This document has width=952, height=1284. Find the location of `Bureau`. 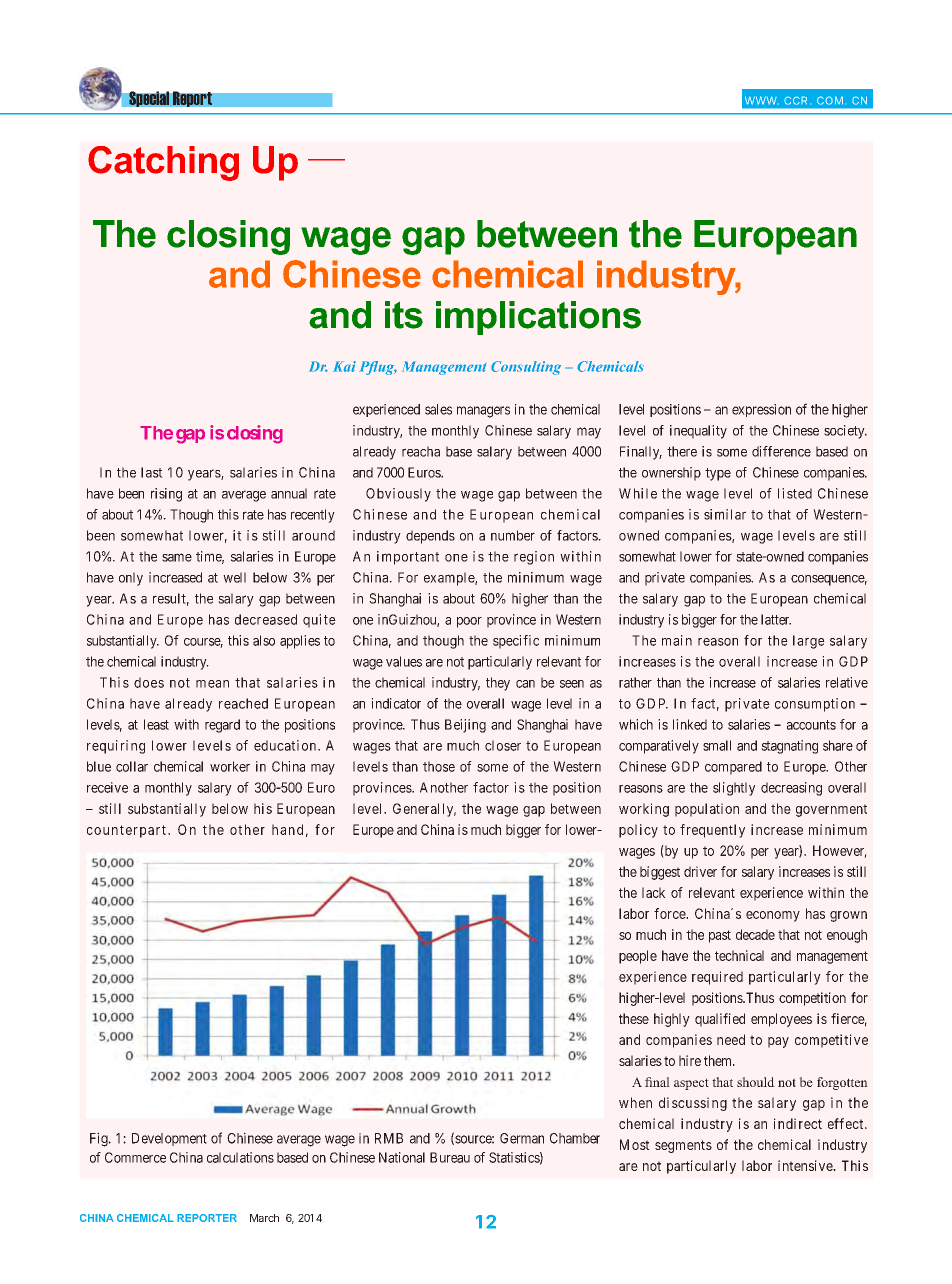

Bureau is located at coordinates (450, 1157).
